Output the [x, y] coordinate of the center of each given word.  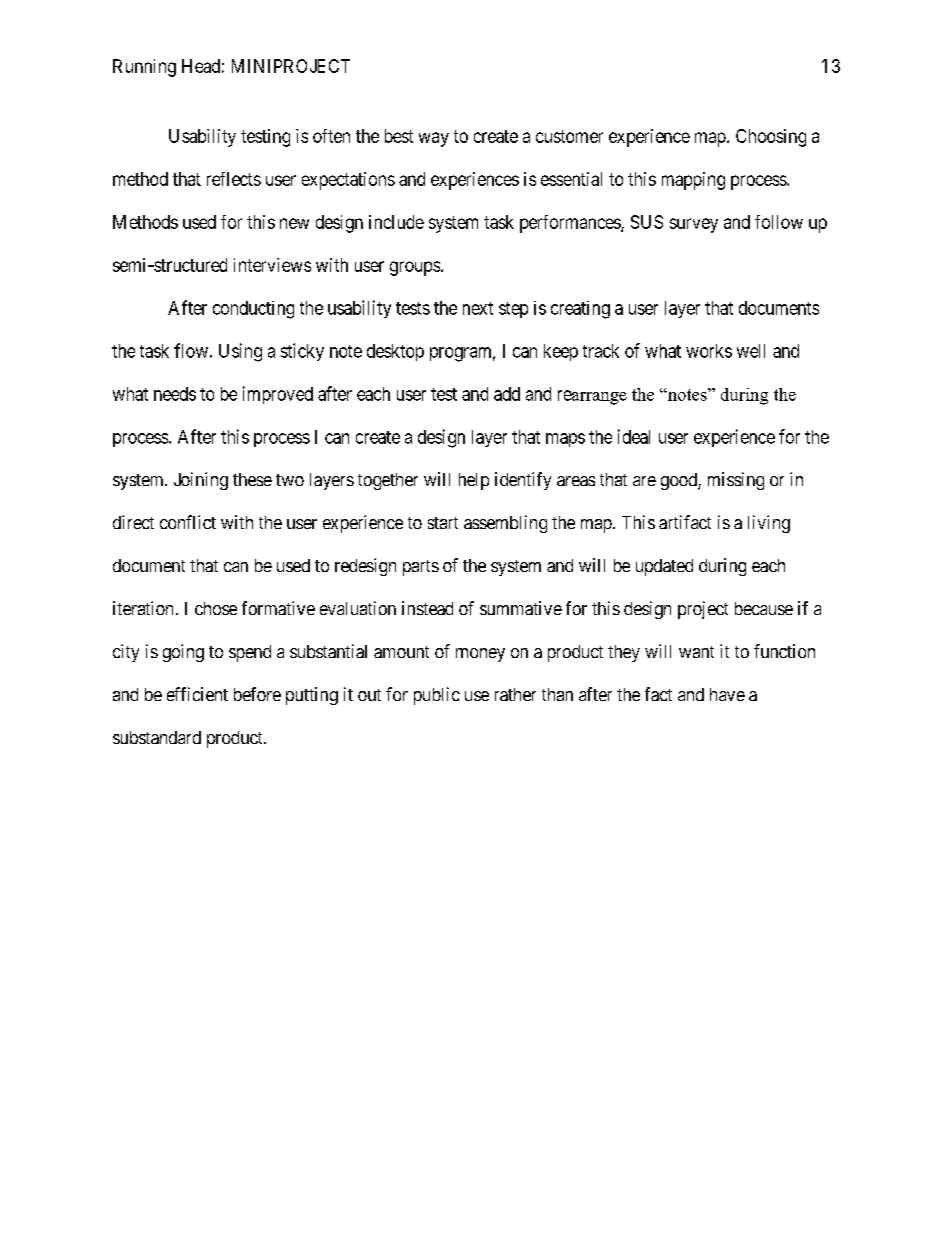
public [437, 696]
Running [144, 68]
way [434, 139]
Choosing [771, 138]
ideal [634, 436]
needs [175, 394]
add [507, 394]
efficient [197, 694]
